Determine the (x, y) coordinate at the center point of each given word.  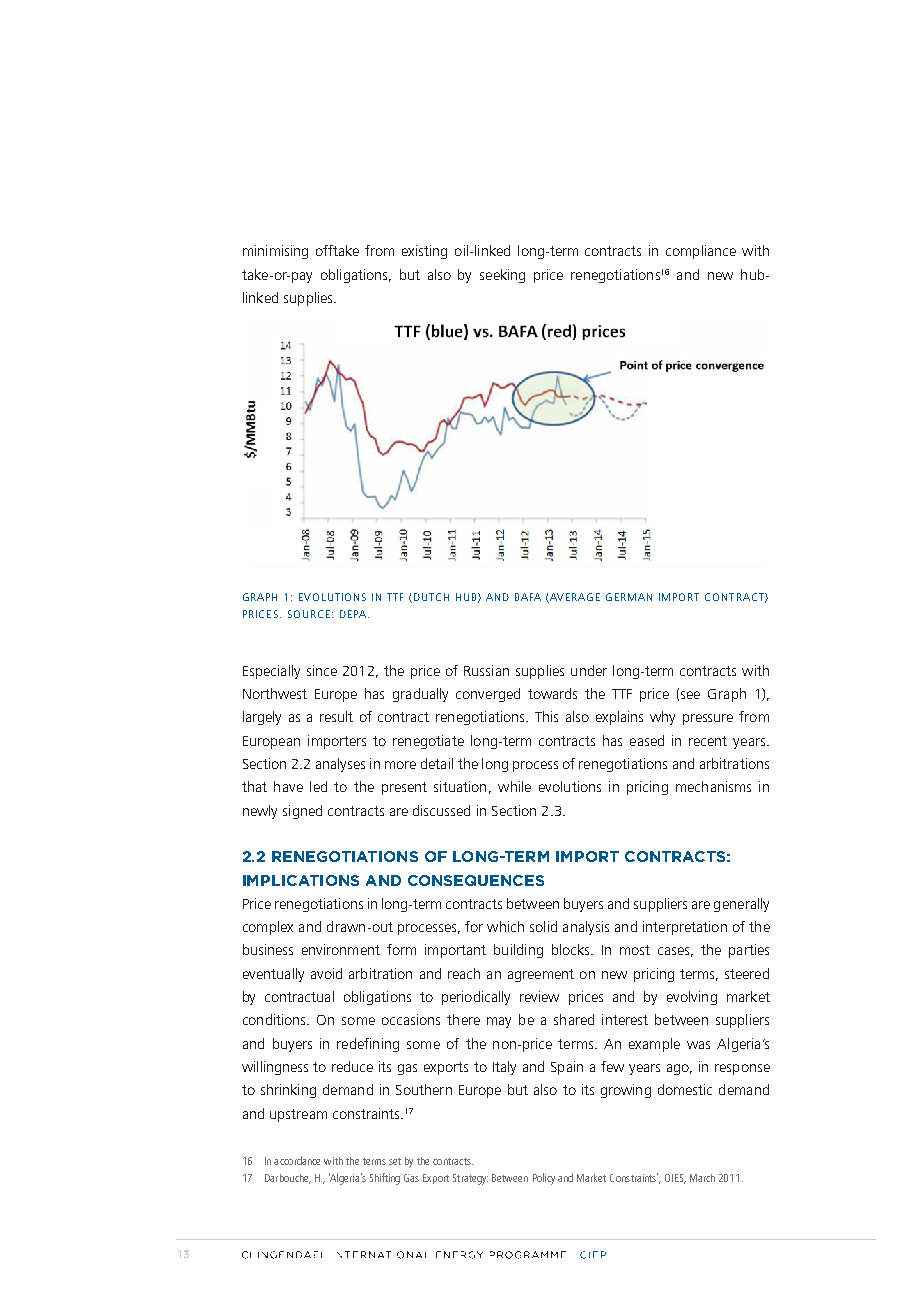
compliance (701, 252)
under (589, 670)
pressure (708, 719)
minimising (275, 252)
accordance (297, 1160)
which (505, 926)
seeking (502, 276)
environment (341, 949)
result (336, 716)
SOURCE (309, 614)
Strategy (470, 1179)
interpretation (685, 928)
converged (488, 695)
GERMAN (629, 597)
